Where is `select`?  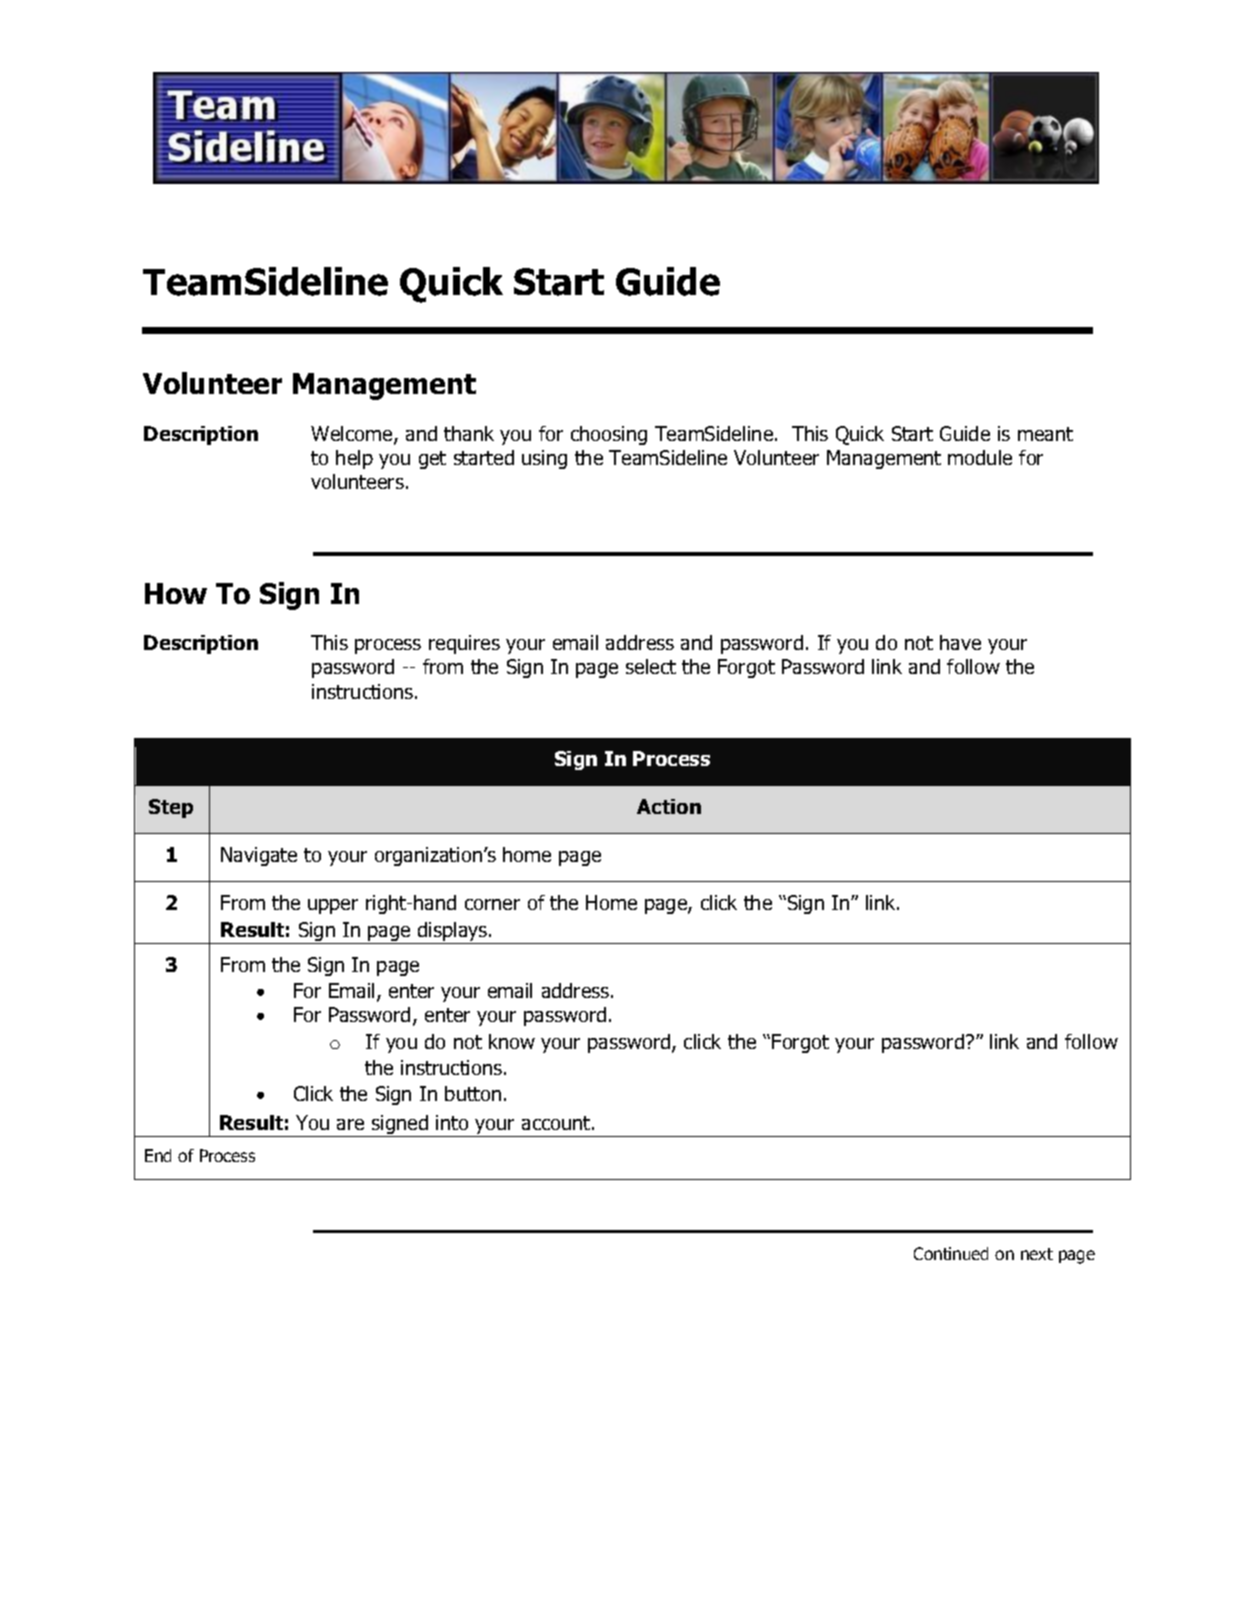 select is located at coordinates (651, 666).
